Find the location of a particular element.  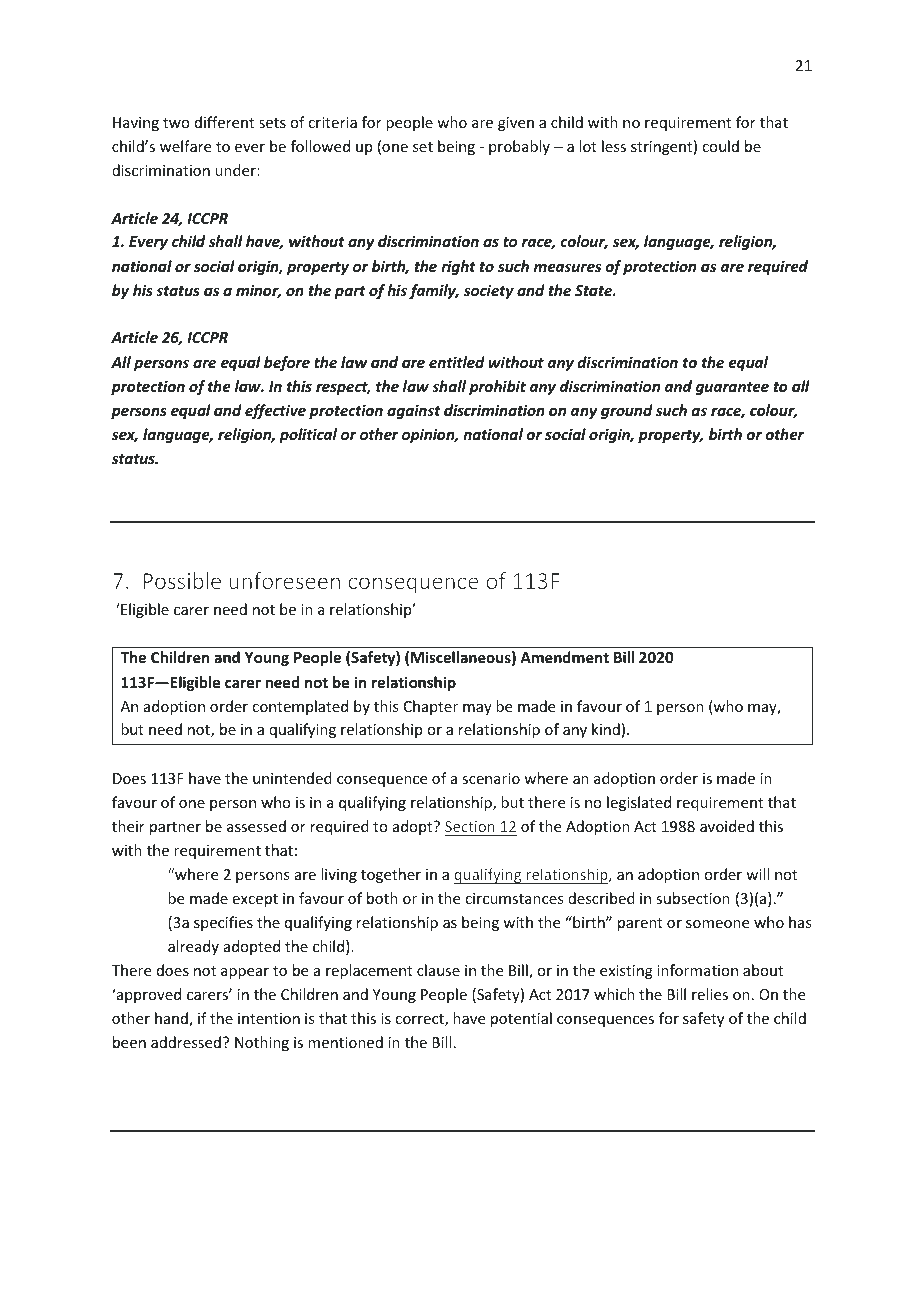

kind is located at coordinates (606, 729).
